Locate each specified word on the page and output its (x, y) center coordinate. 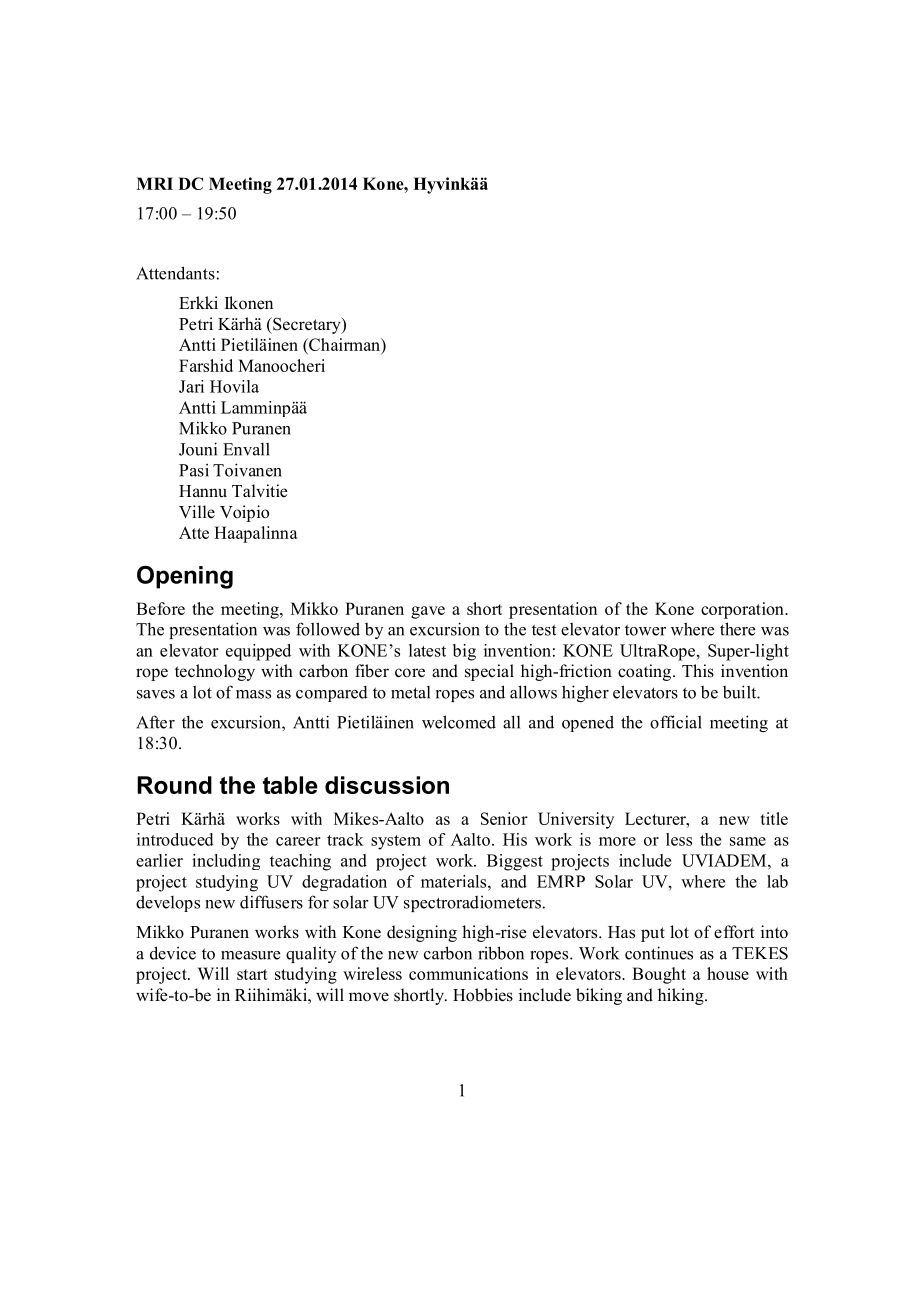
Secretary (307, 325)
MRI (154, 183)
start (252, 974)
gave (428, 612)
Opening (185, 577)
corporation (743, 610)
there (737, 629)
